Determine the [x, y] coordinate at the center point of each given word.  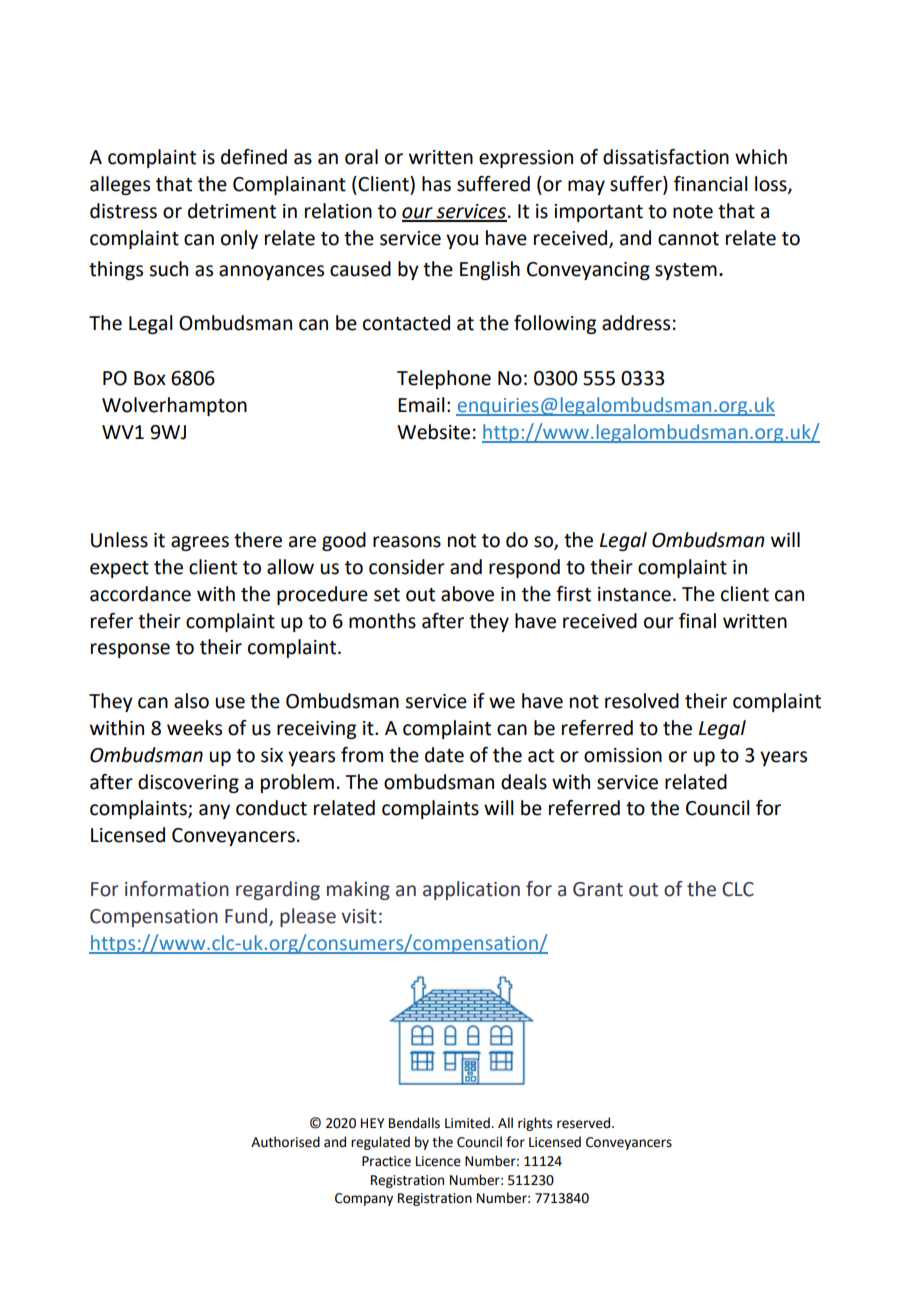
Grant [598, 889]
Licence [438, 1161]
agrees [200, 543]
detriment [232, 211]
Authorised [285, 1142]
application [471, 890]
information [177, 889]
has [436, 184]
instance [634, 594]
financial [711, 184]
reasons [407, 542]
